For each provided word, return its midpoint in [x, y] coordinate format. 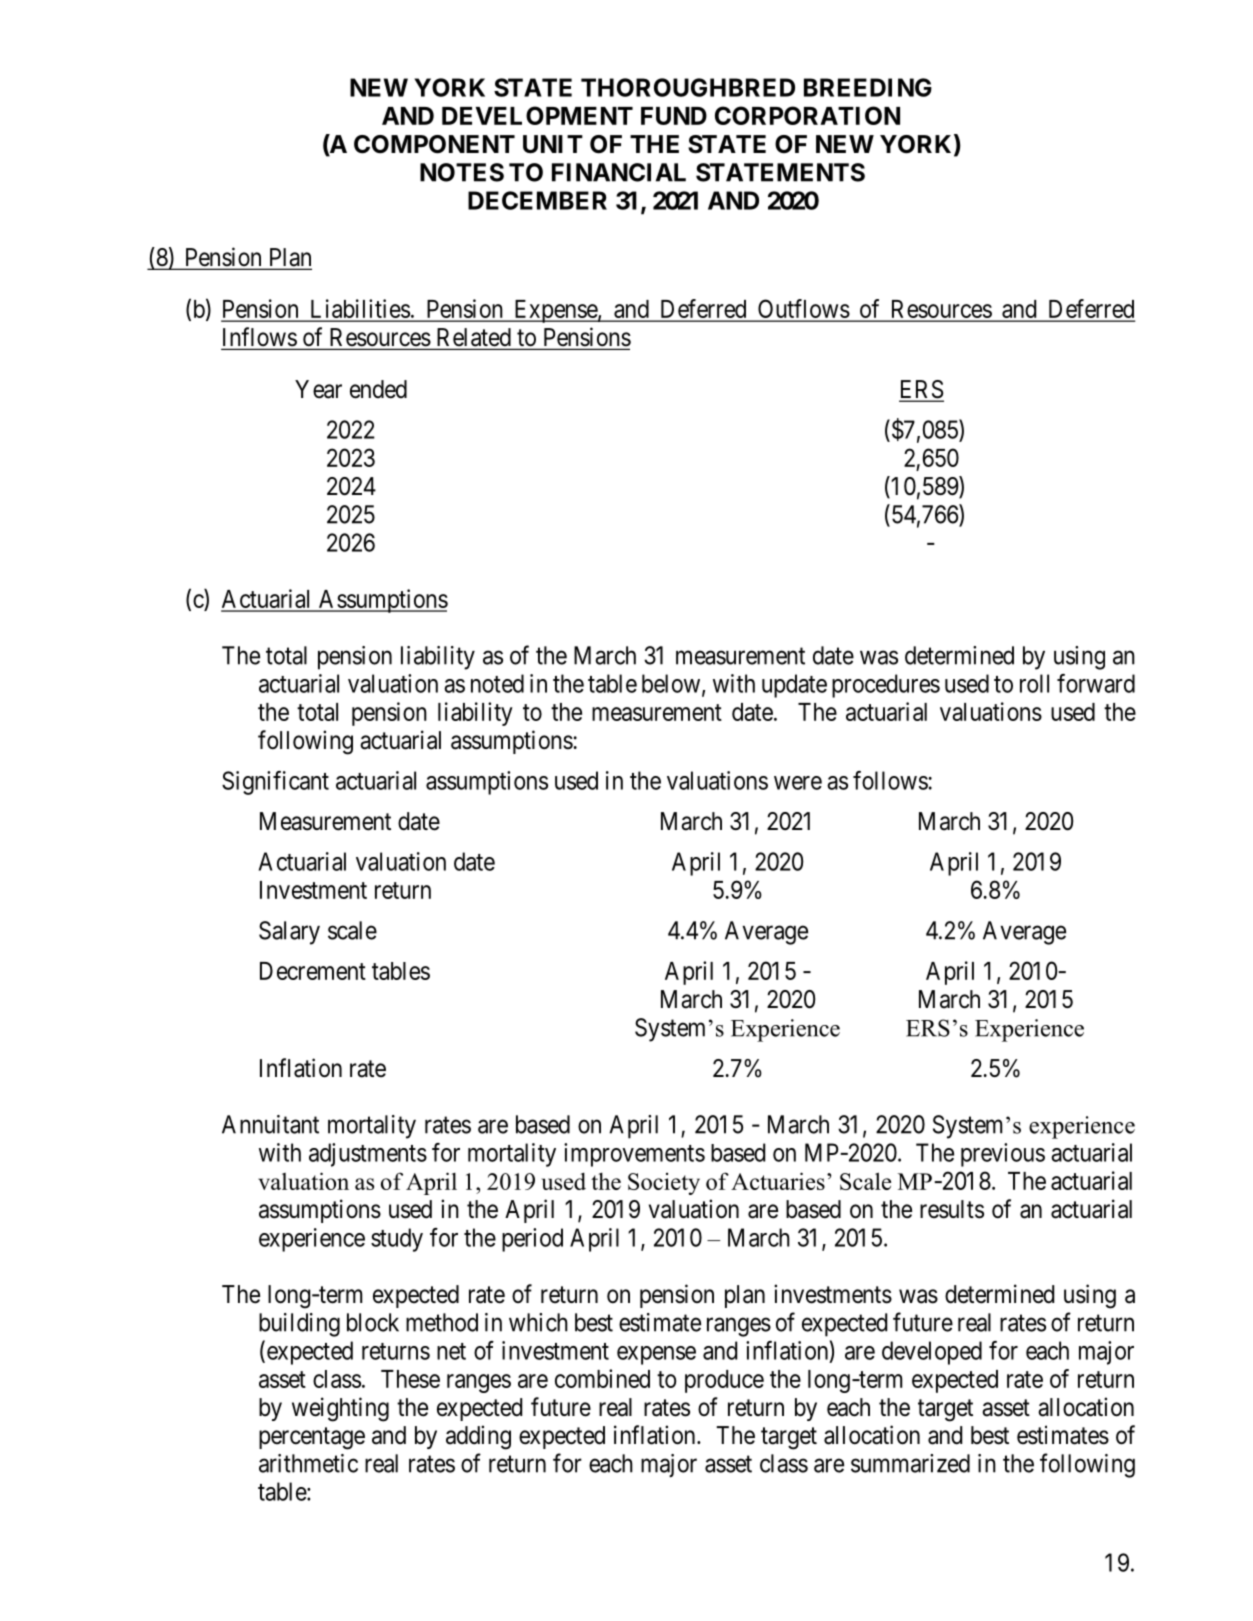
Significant [275, 783]
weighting [340, 1409]
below [672, 684]
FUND [674, 116]
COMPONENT [434, 144]
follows [891, 780]
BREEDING [868, 87]
